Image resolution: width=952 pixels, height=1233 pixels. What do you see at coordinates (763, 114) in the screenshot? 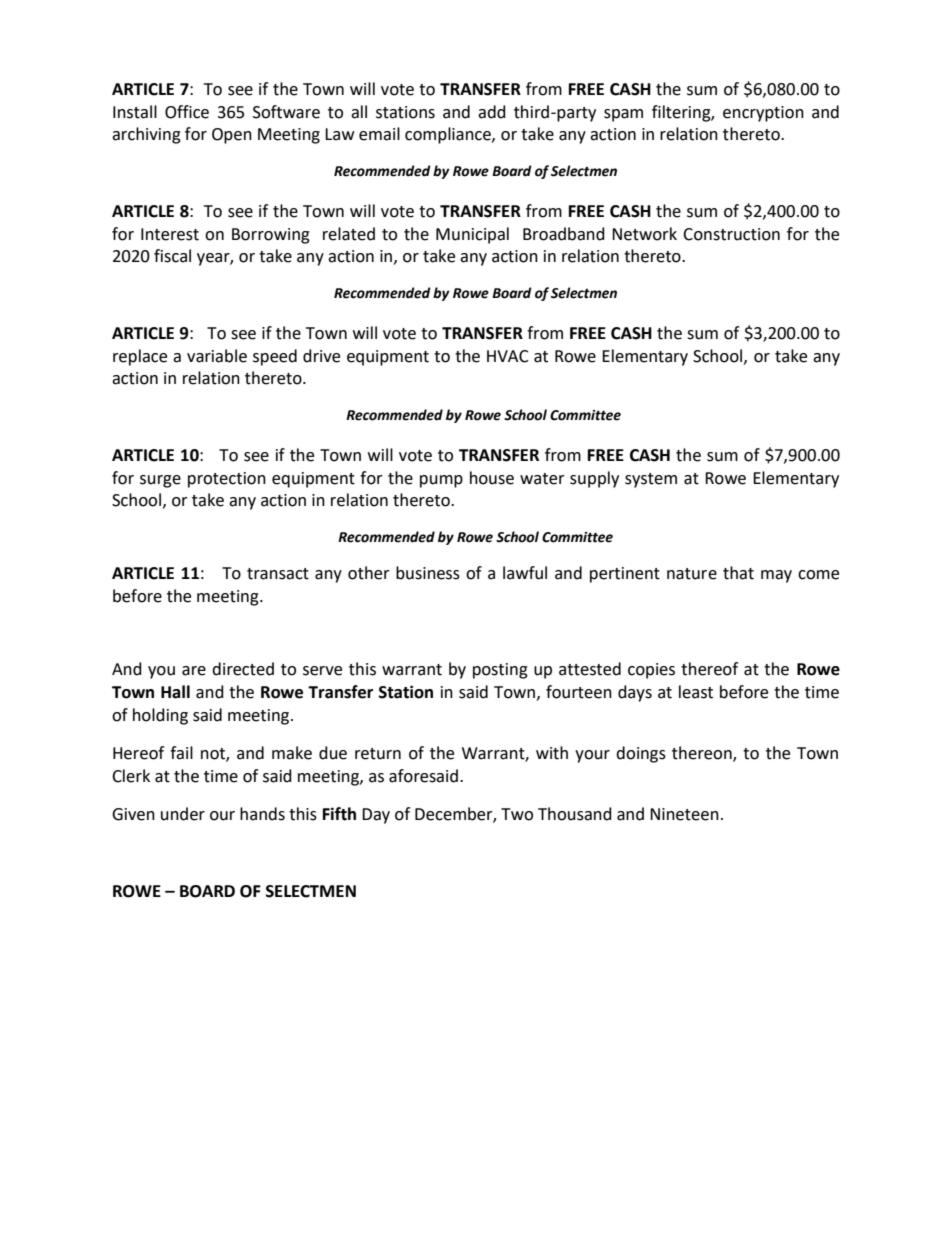
I see `encryption` at bounding box center [763, 114].
